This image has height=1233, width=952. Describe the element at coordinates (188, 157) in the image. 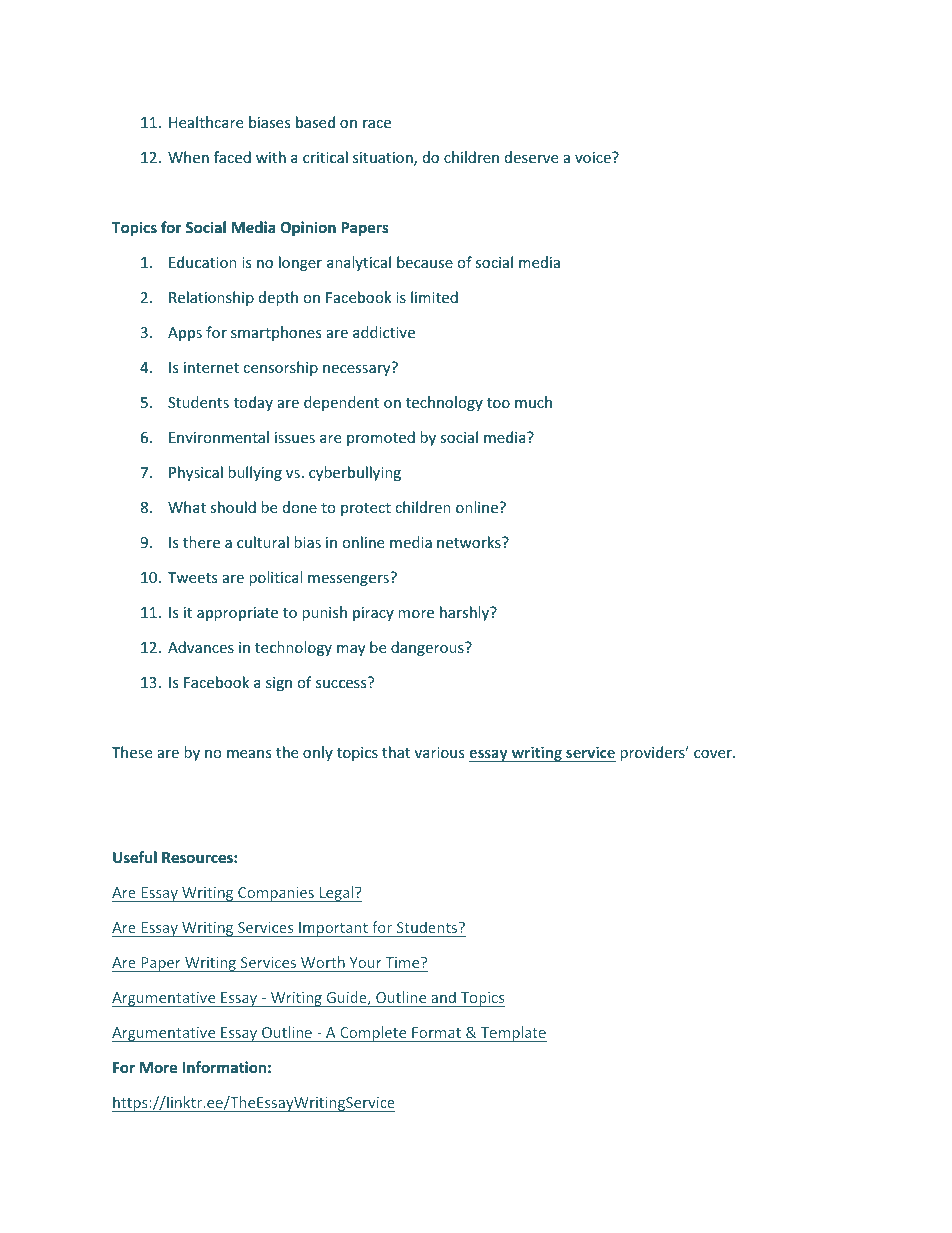

I see `When` at that location.
